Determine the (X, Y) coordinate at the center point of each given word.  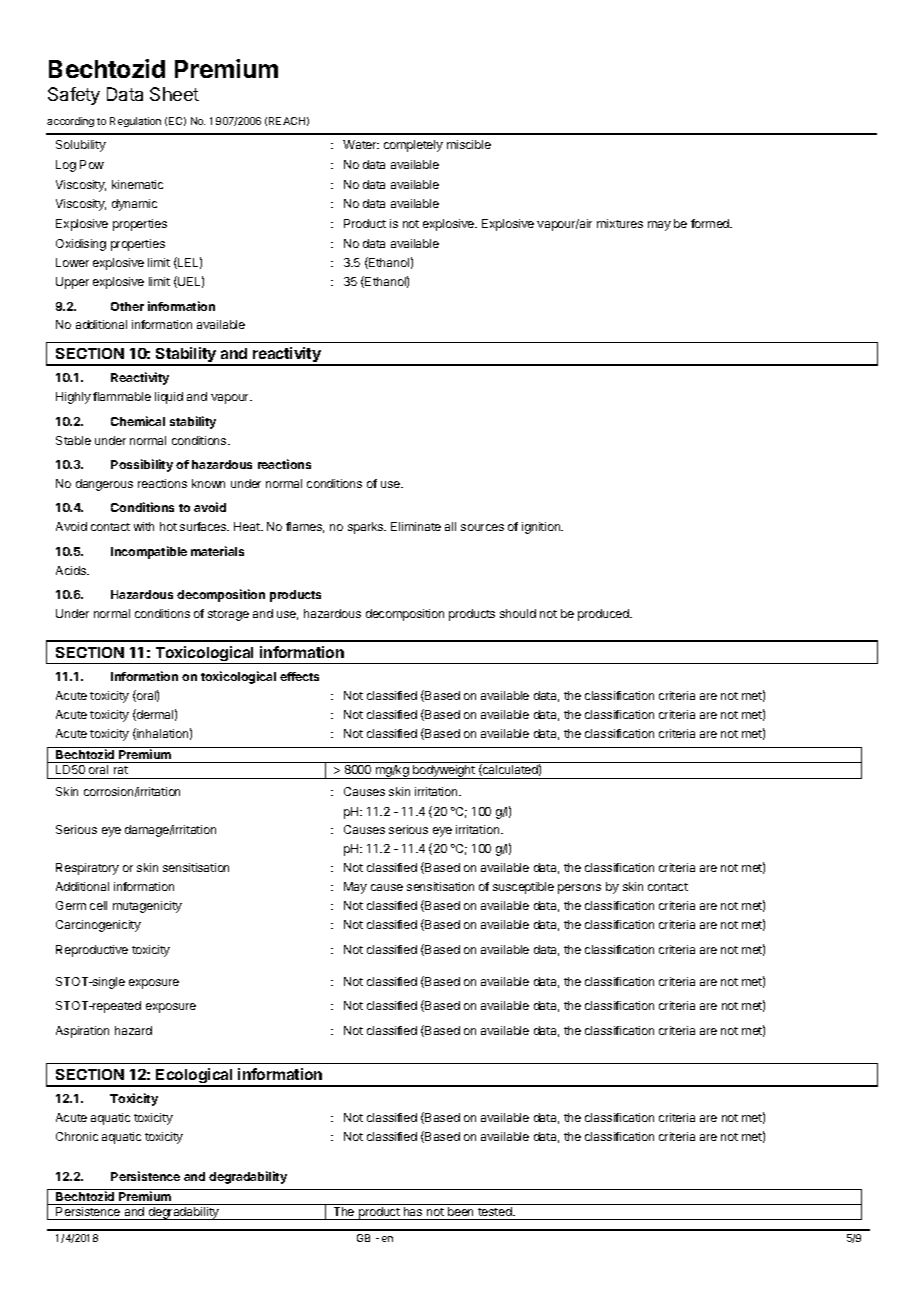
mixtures (620, 223)
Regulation (135, 122)
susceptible (523, 888)
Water (361, 144)
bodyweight (444, 772)
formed (711, 223)
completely (413, 146)
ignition (542, 528)
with (144, 526)
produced (604, 615)
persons (579, 889)
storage (228, 615)
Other (127, 306)
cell (98, 905)
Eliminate (416, 526)
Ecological (195, 1077)
